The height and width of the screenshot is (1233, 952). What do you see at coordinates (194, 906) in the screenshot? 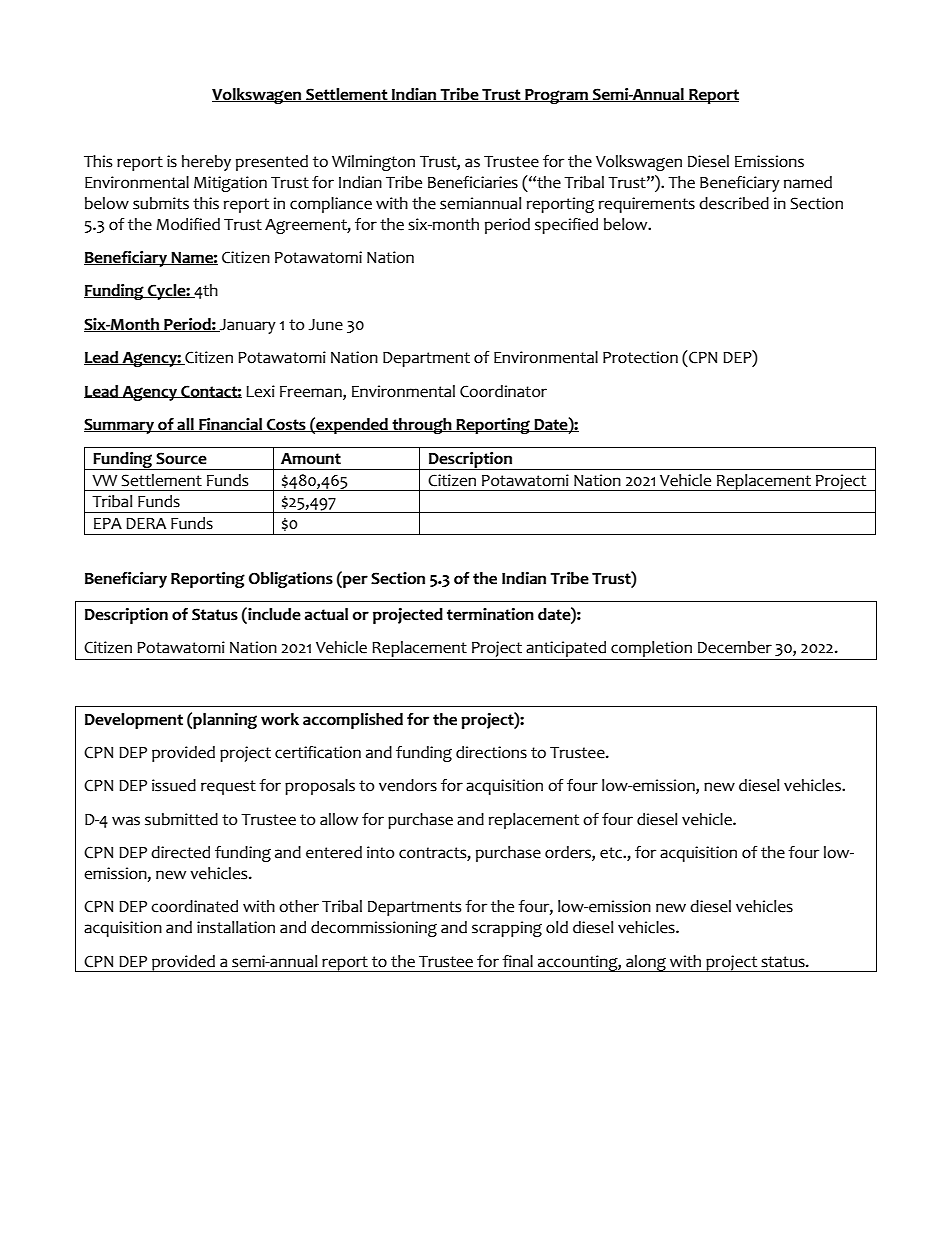
I see `coordinated` at bounding box center [194, 906].
